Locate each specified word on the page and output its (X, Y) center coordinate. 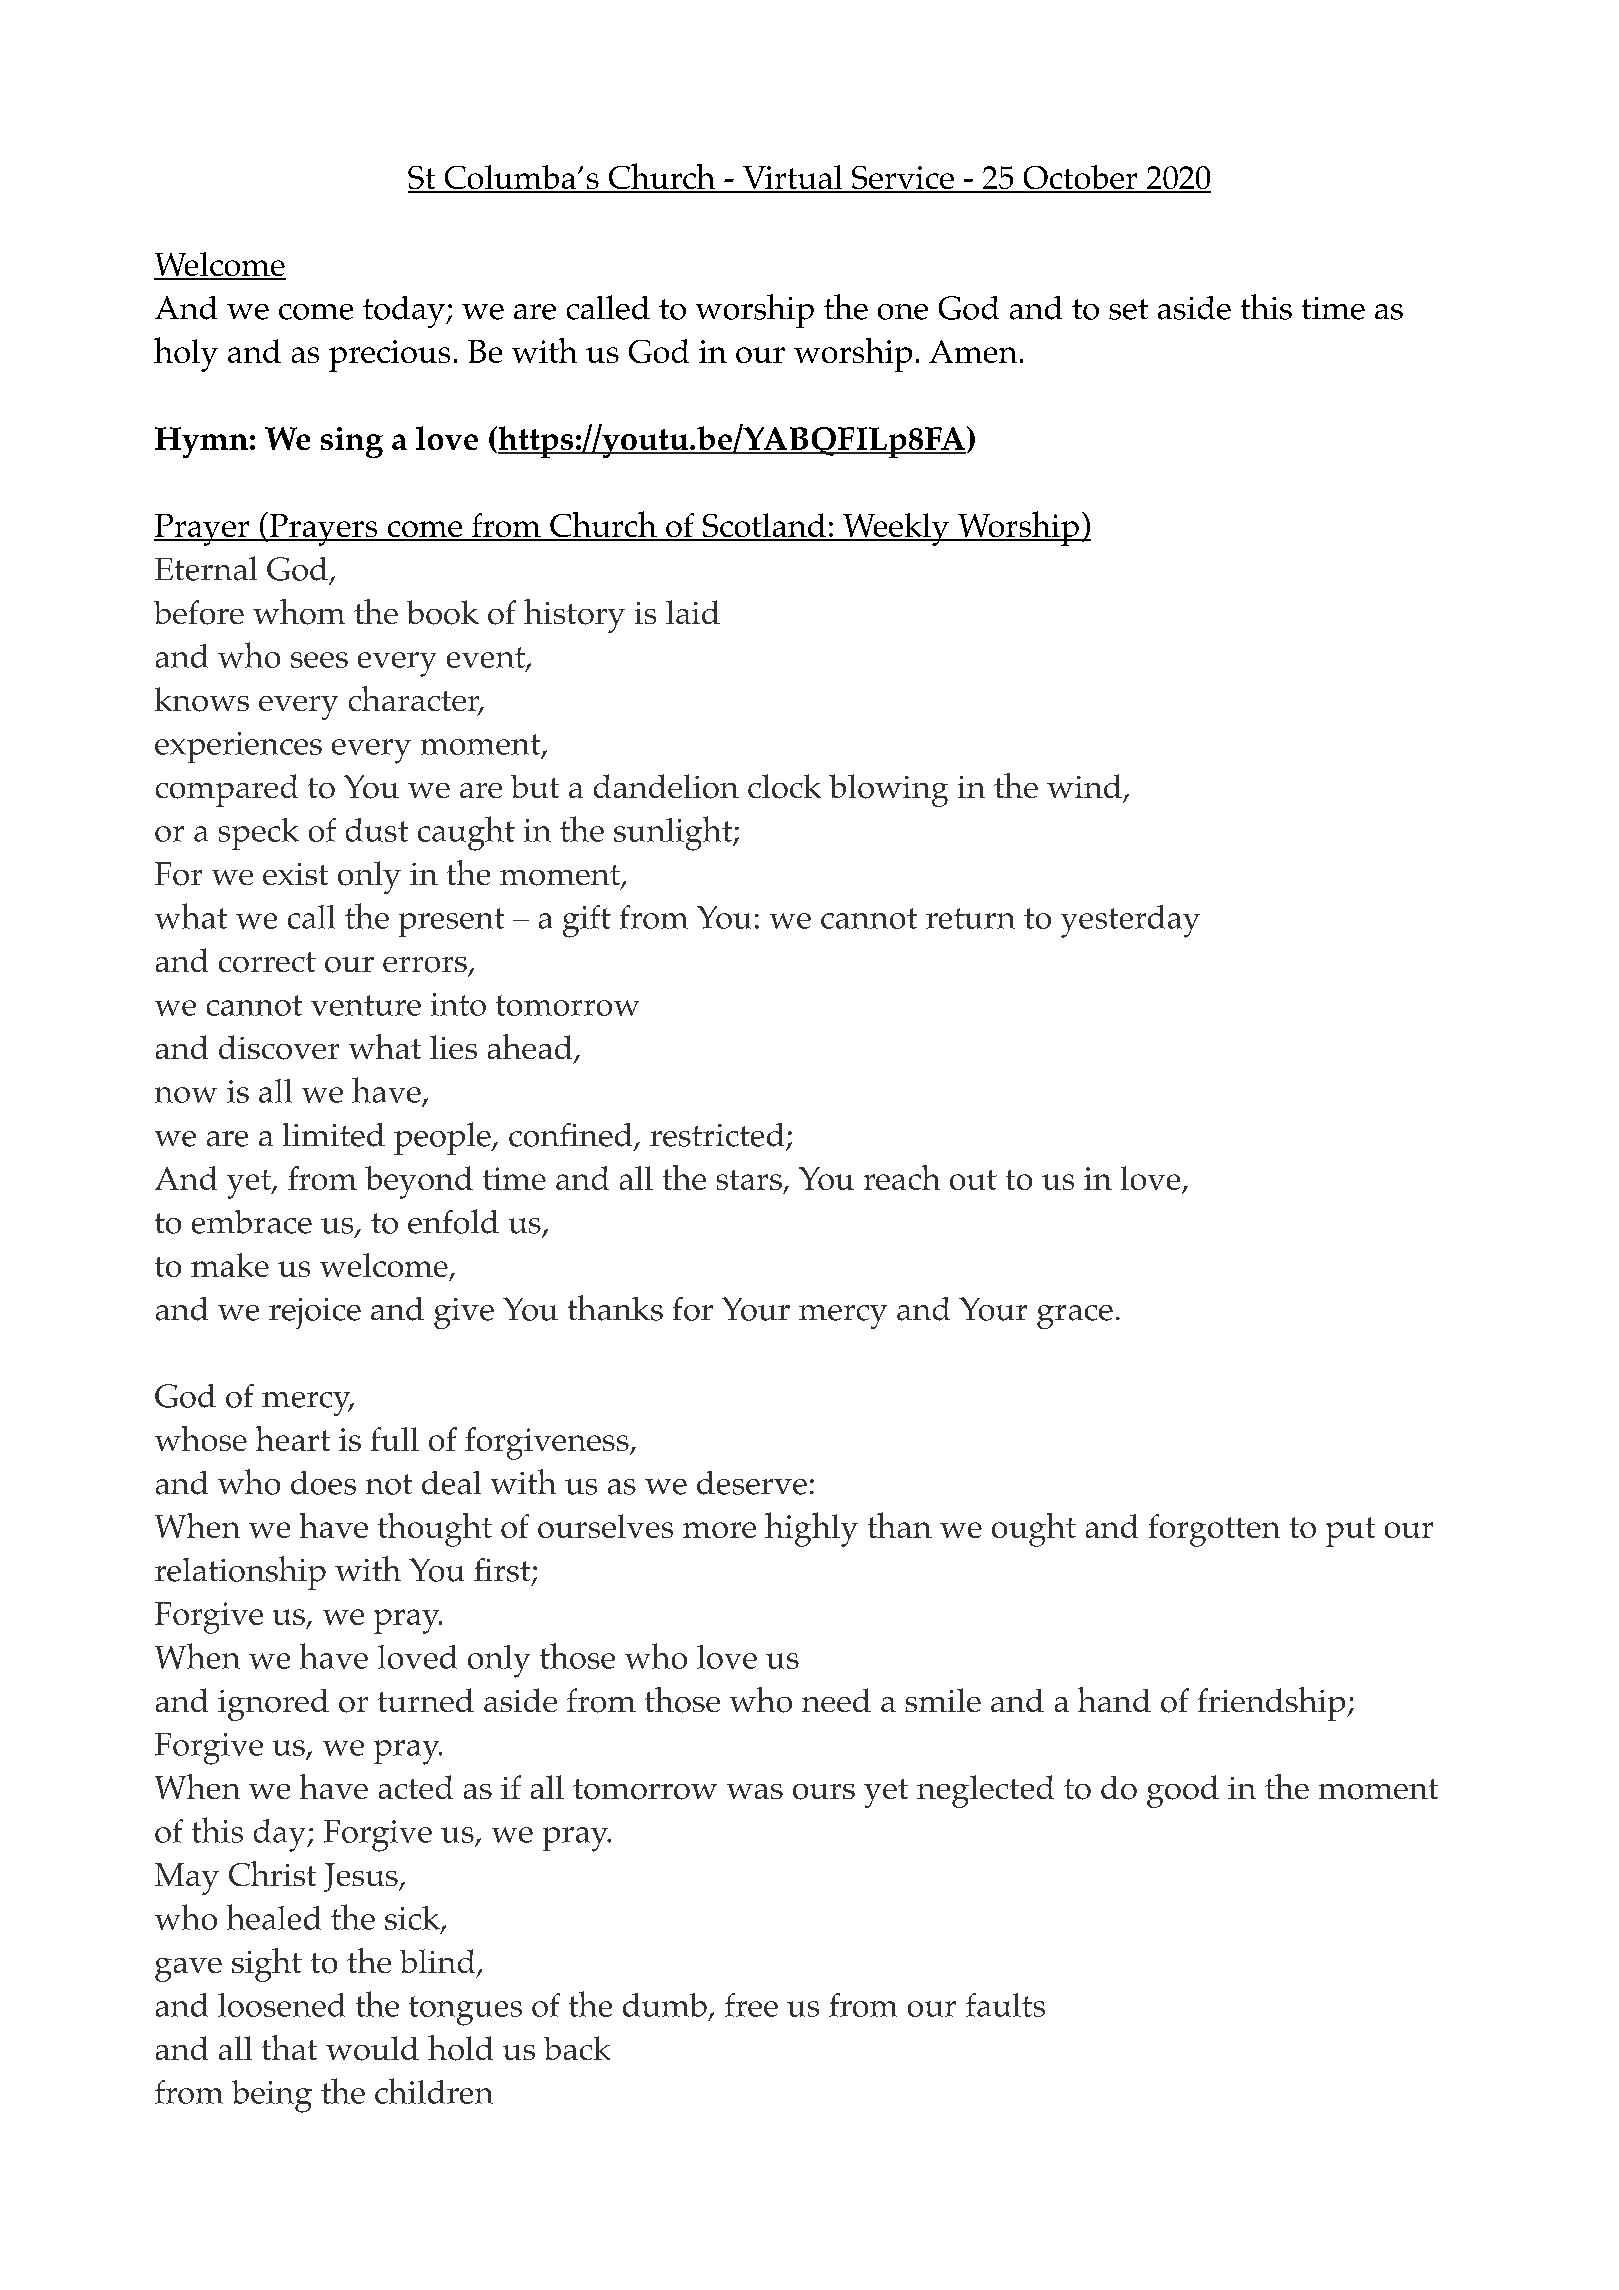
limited (334, 1135)
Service (903, 179)
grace (1075, 1317)
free (751, 2005)
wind (1084, 786)
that (289, 2047)
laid (693, 612)
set (1128, 309)
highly (811, 1529)
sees (319, 660)
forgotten (1214, 1530)
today (405, 312)
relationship (240, 1573)
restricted (717, 1135)
